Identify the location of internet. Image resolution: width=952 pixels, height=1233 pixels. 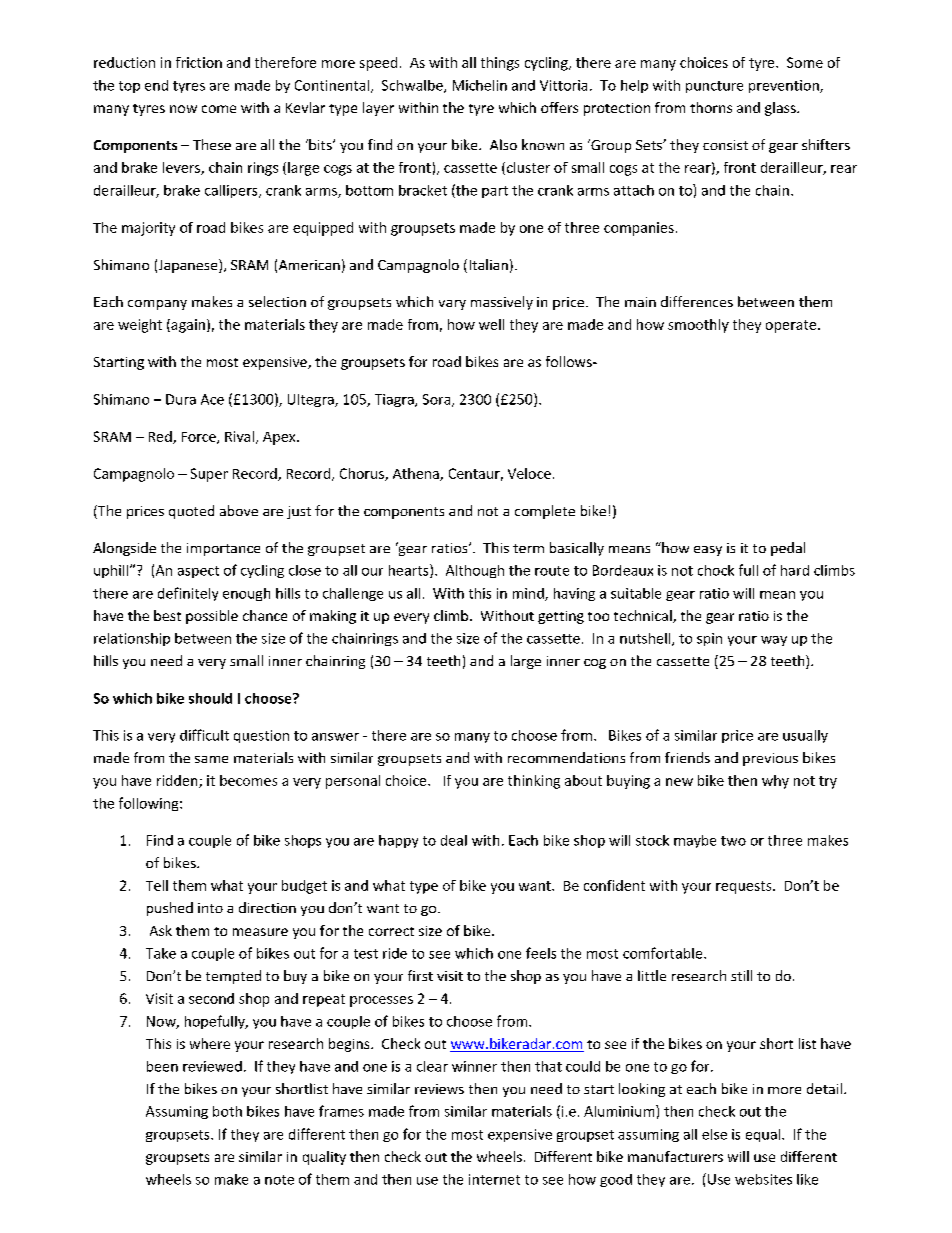
(494, 1179).
